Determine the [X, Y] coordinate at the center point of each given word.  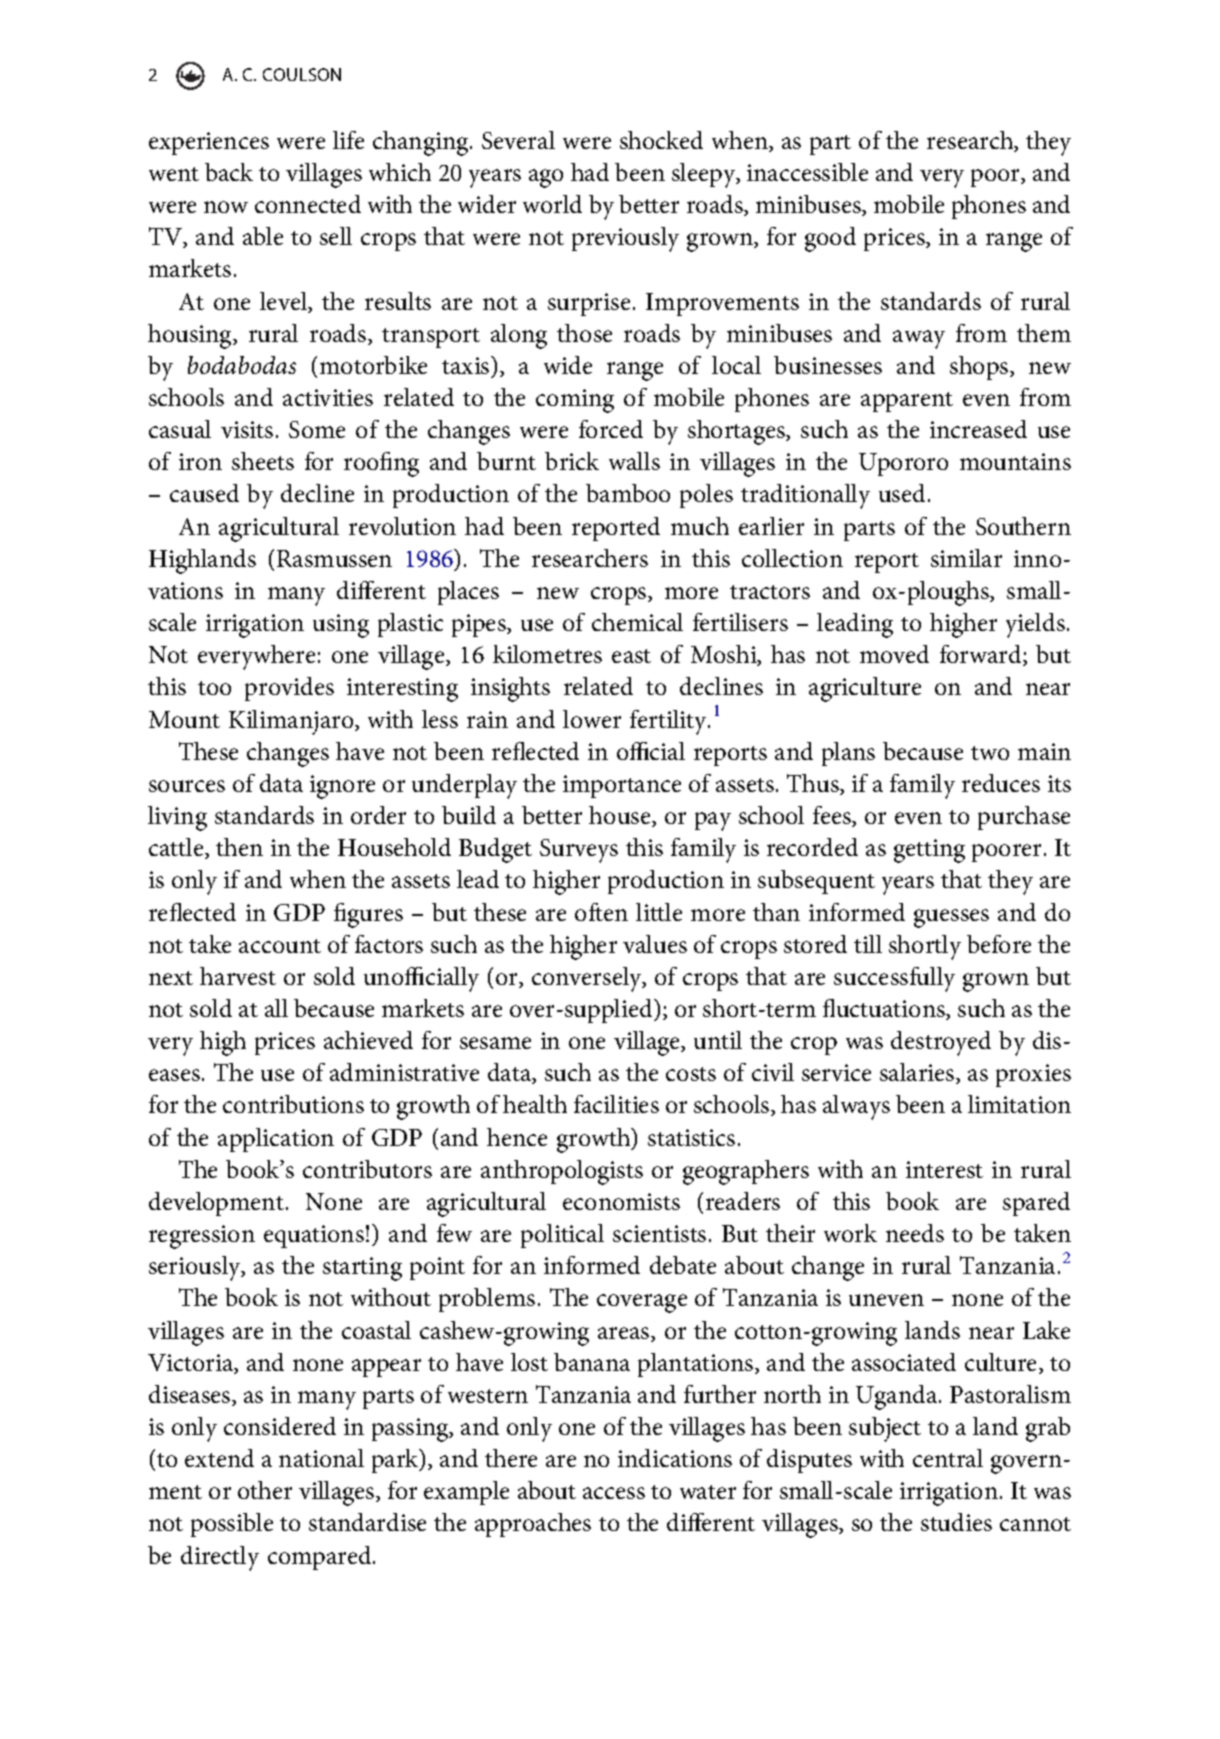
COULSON [302, 74]
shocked [661, 140]
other [265, 1490]
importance [622, 786]
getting [929, 851]
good [830, 239]
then [239, 847]
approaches [533, 1525]
